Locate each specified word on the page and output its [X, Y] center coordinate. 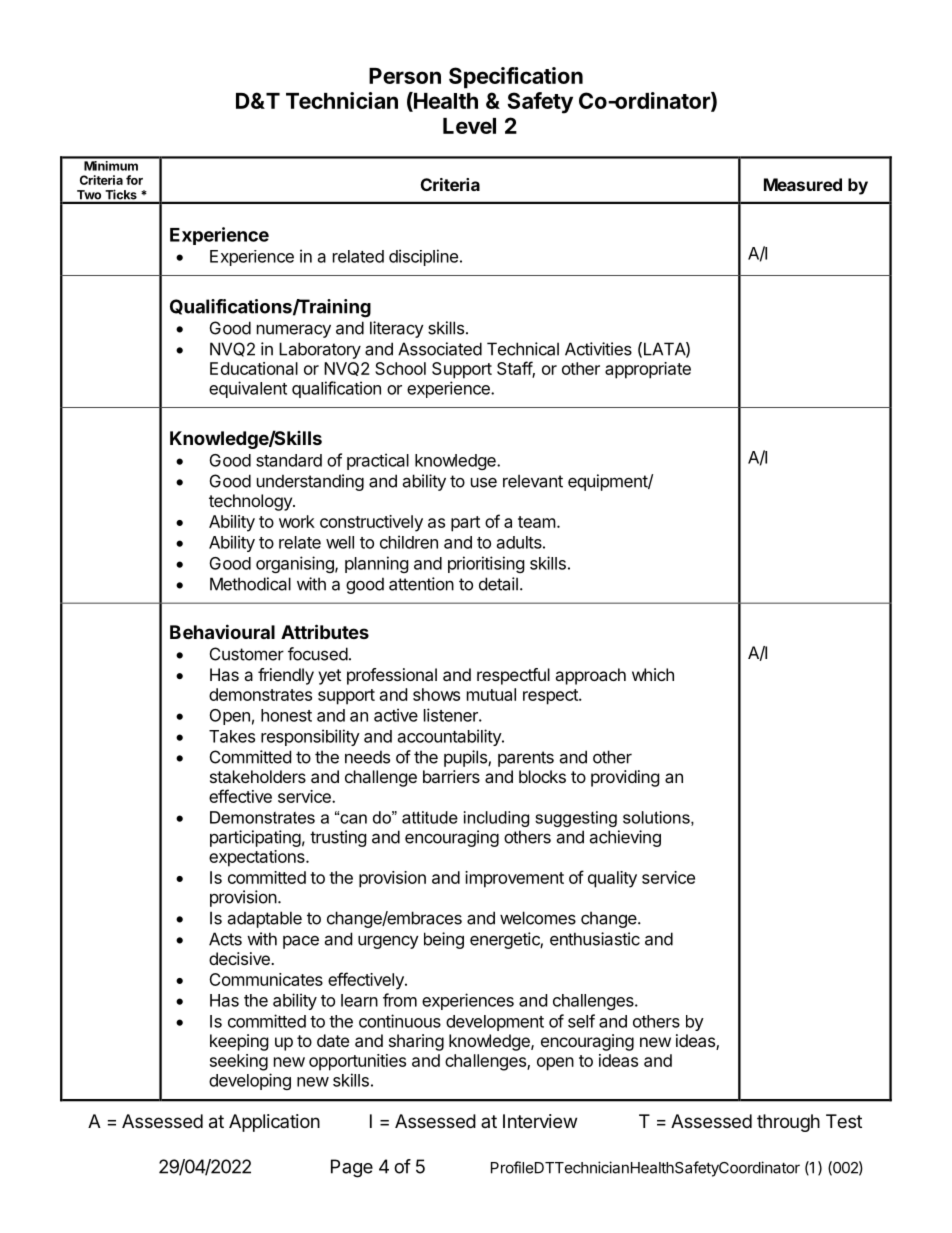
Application [274, 1123]
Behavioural [222, 631]
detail [498, 584]
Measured [803, 184]
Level [469, 126]
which [653, 674]
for [134, 180]
